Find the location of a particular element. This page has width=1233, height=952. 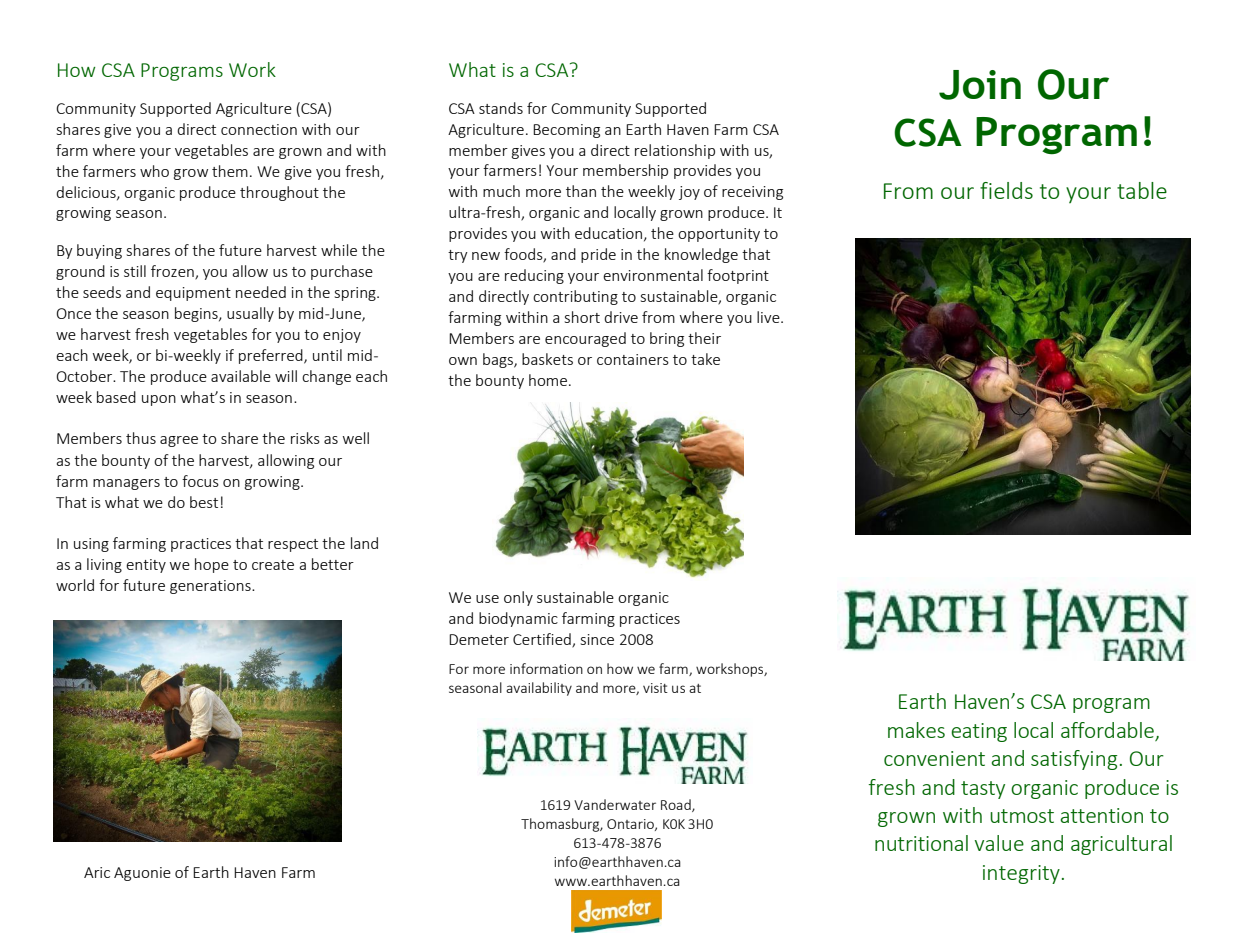

focus is located at coordinates (200, 481).
